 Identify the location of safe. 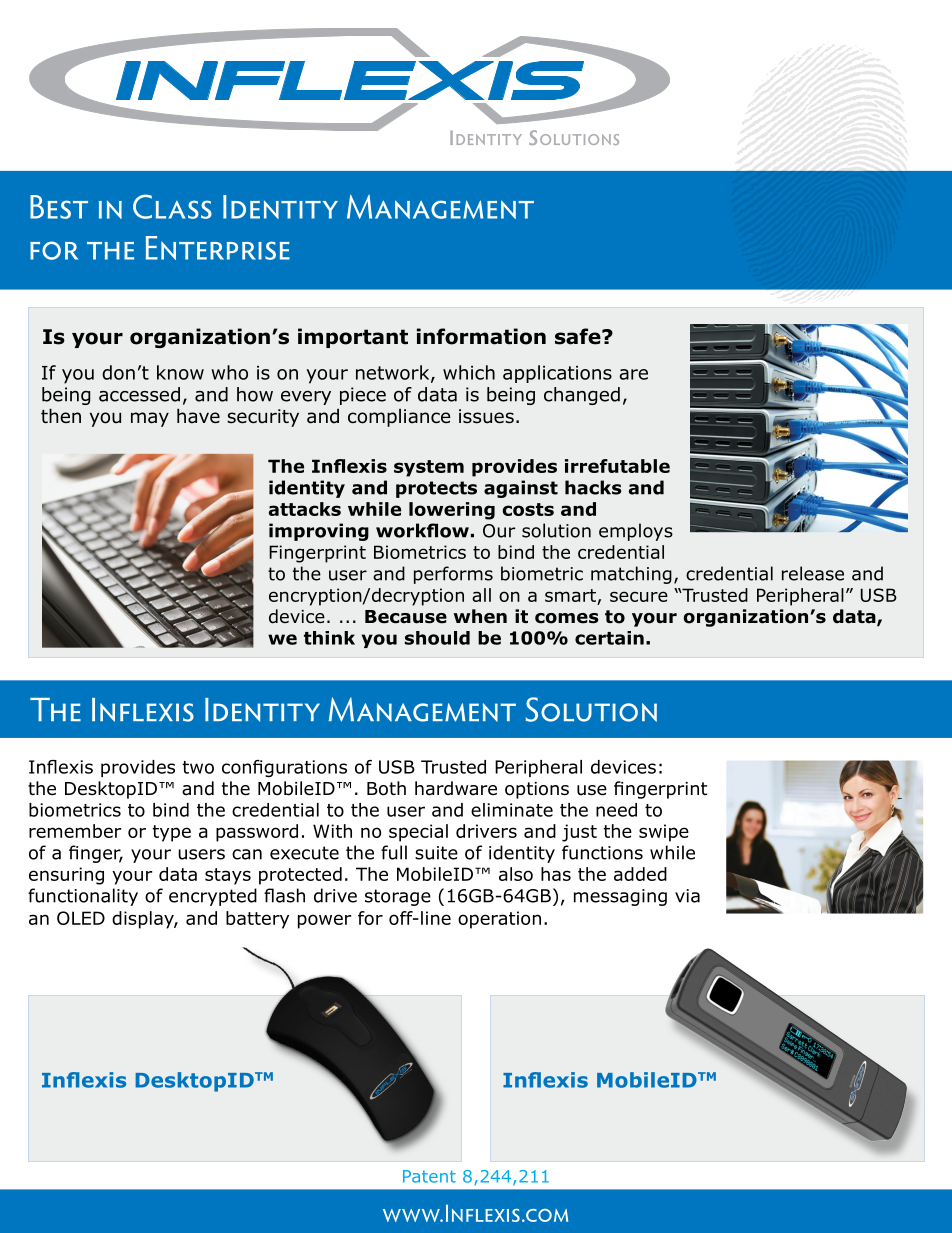
(579, 336).
